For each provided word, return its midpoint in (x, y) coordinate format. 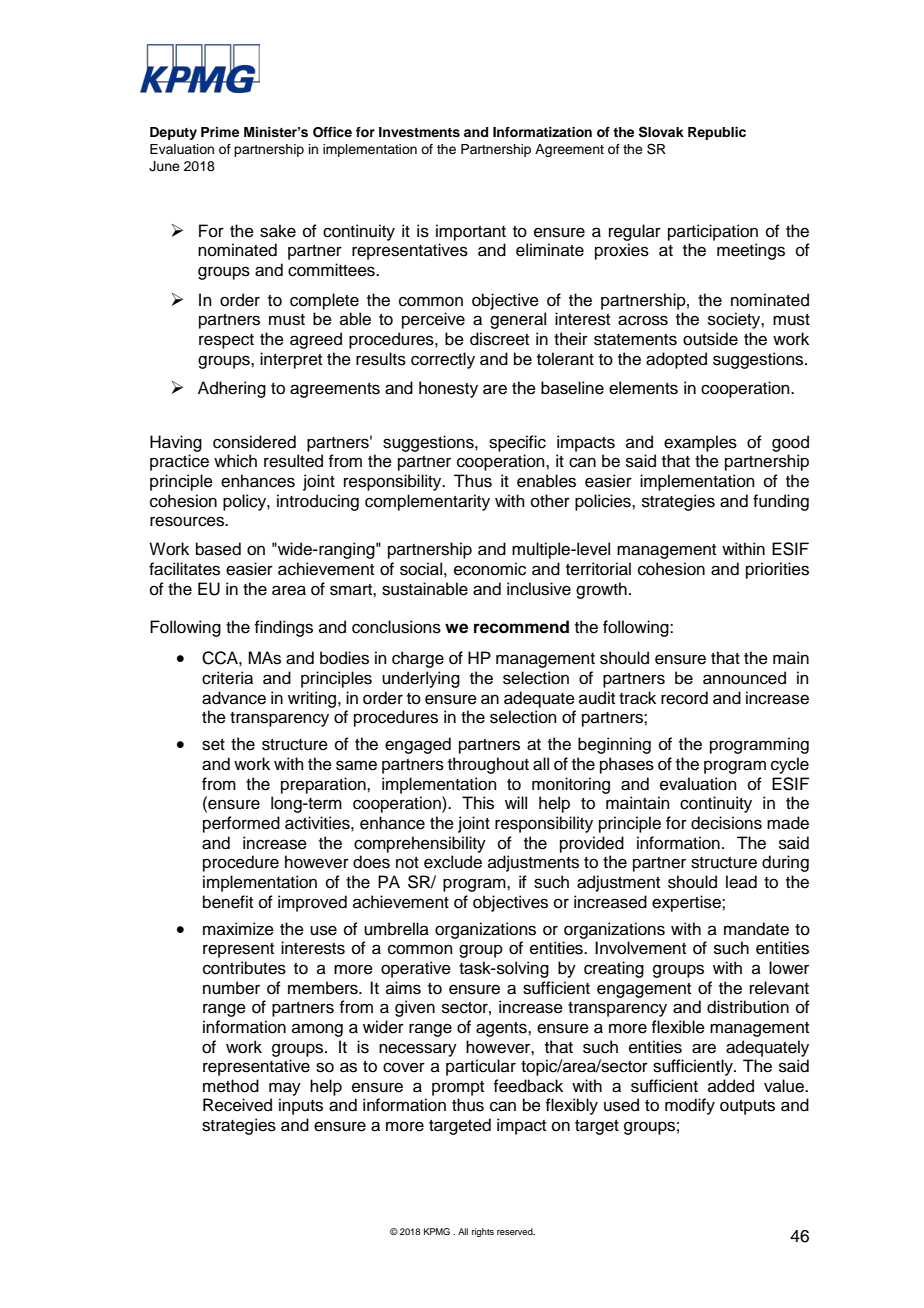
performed (241, 824)
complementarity (427, 502)
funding (781, 502)
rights (483, 1232)
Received (237, 1105)
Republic (717, 133)
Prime (220, 132)
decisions (726, 823)
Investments (419, 132)
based (218, 549)
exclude (453, 862)
